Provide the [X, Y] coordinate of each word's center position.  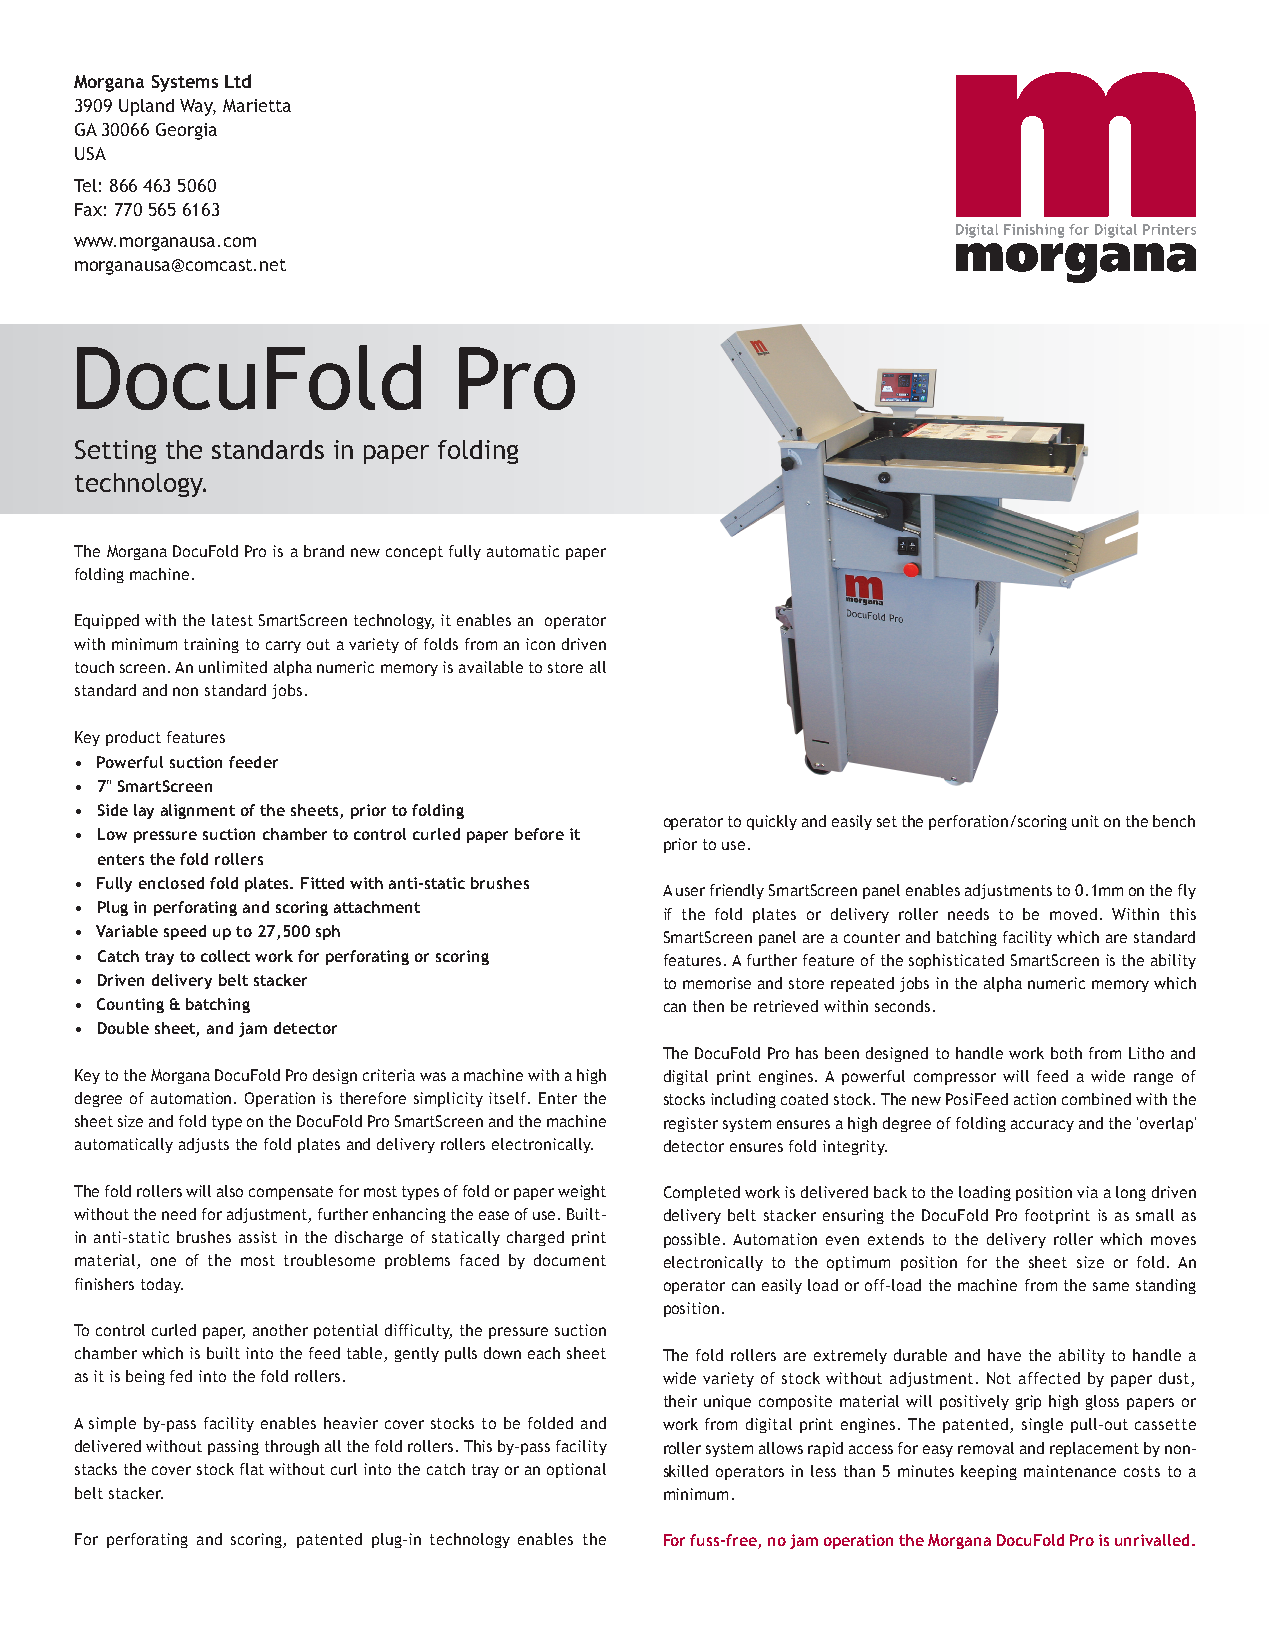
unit [1085, 821]
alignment [198, 811]
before [539, 834]
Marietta [257, 105]
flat [252, 1469]
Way [198, 107]
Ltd [238, 81]
